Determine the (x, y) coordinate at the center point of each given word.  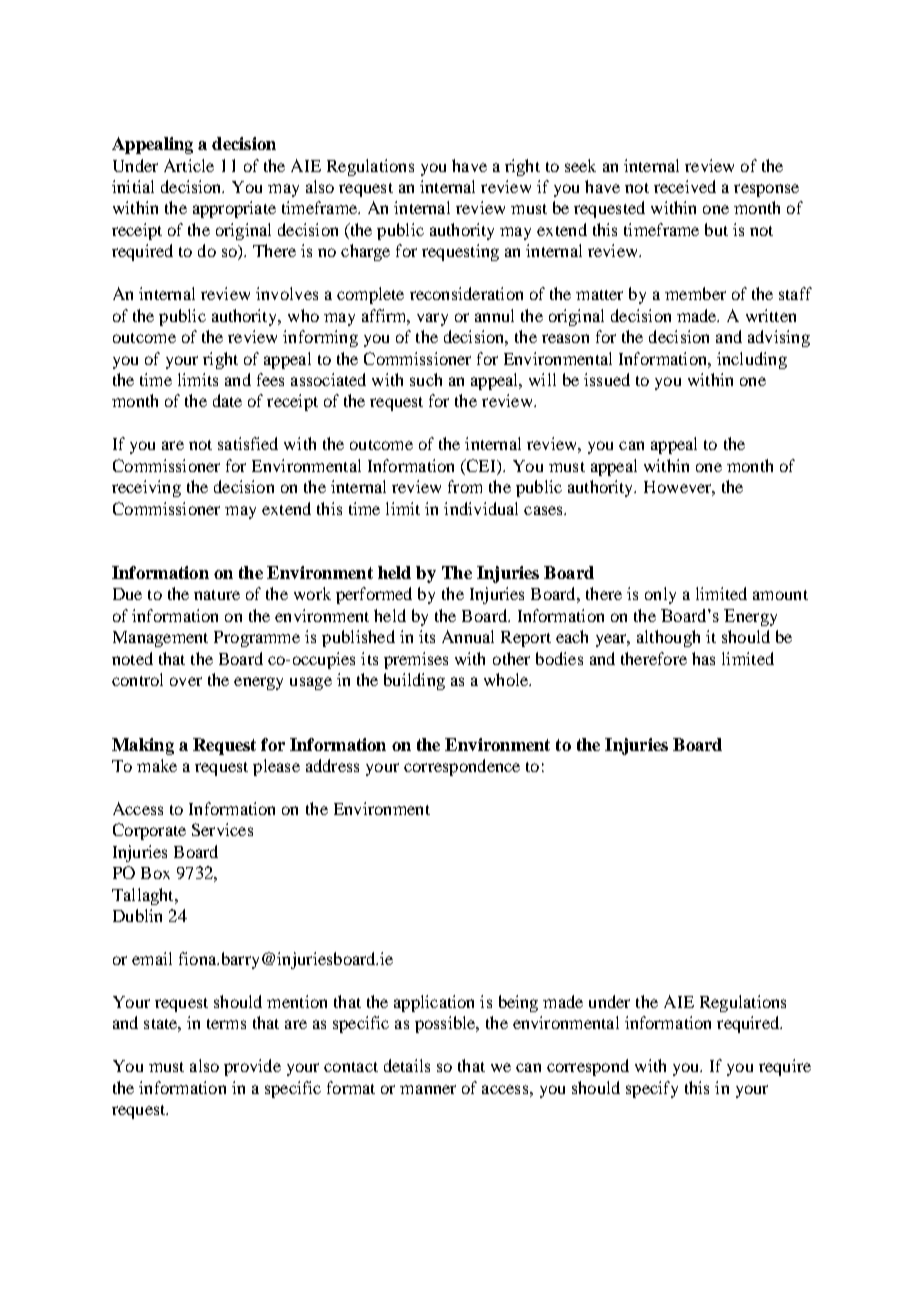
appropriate (234, 209)
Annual (468, 636)
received (685, 186)
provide (252, 1067)
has (703, 658)
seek (580, 165)
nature (217, 595)
